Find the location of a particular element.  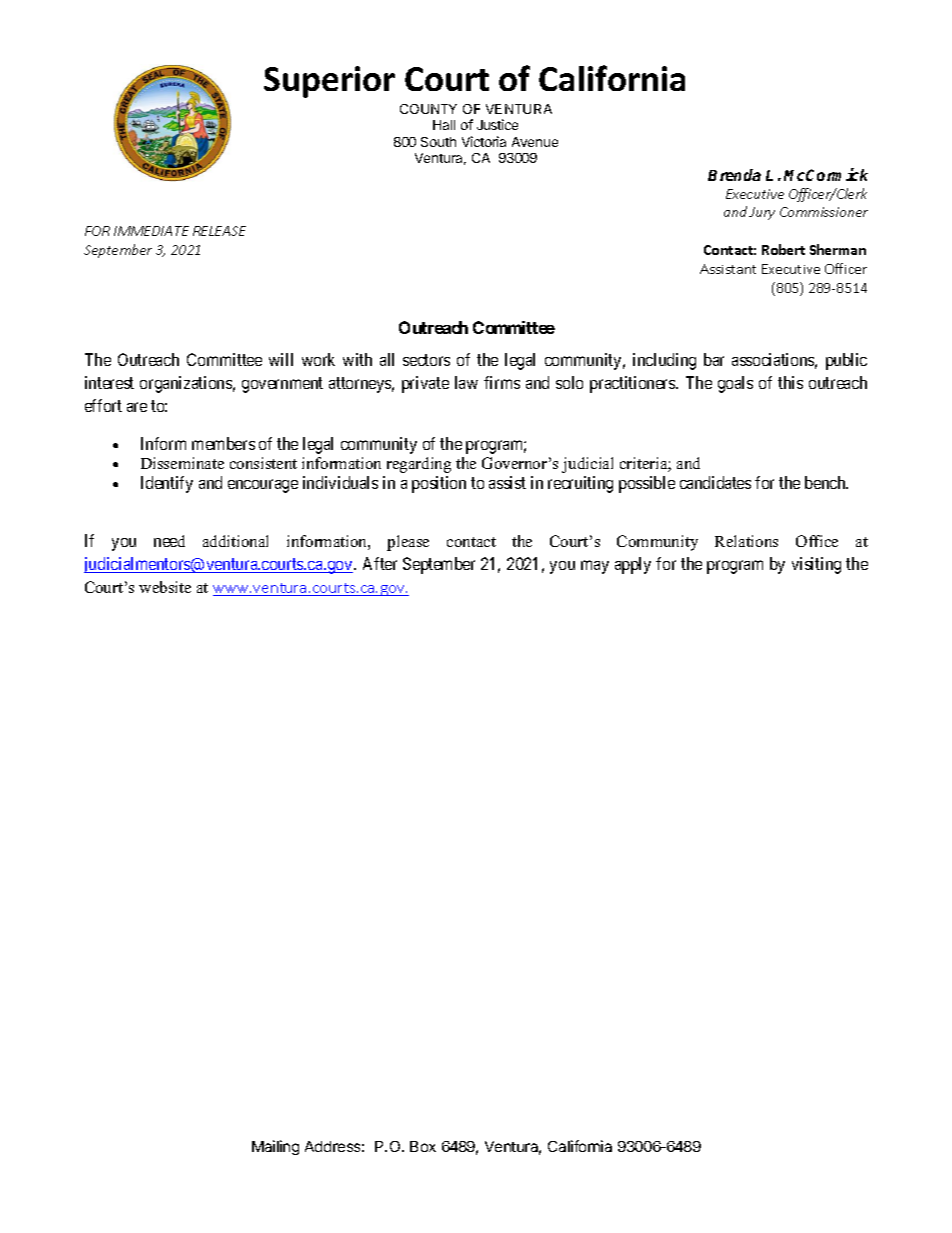

Superior is located at coordinates (329, 82).
